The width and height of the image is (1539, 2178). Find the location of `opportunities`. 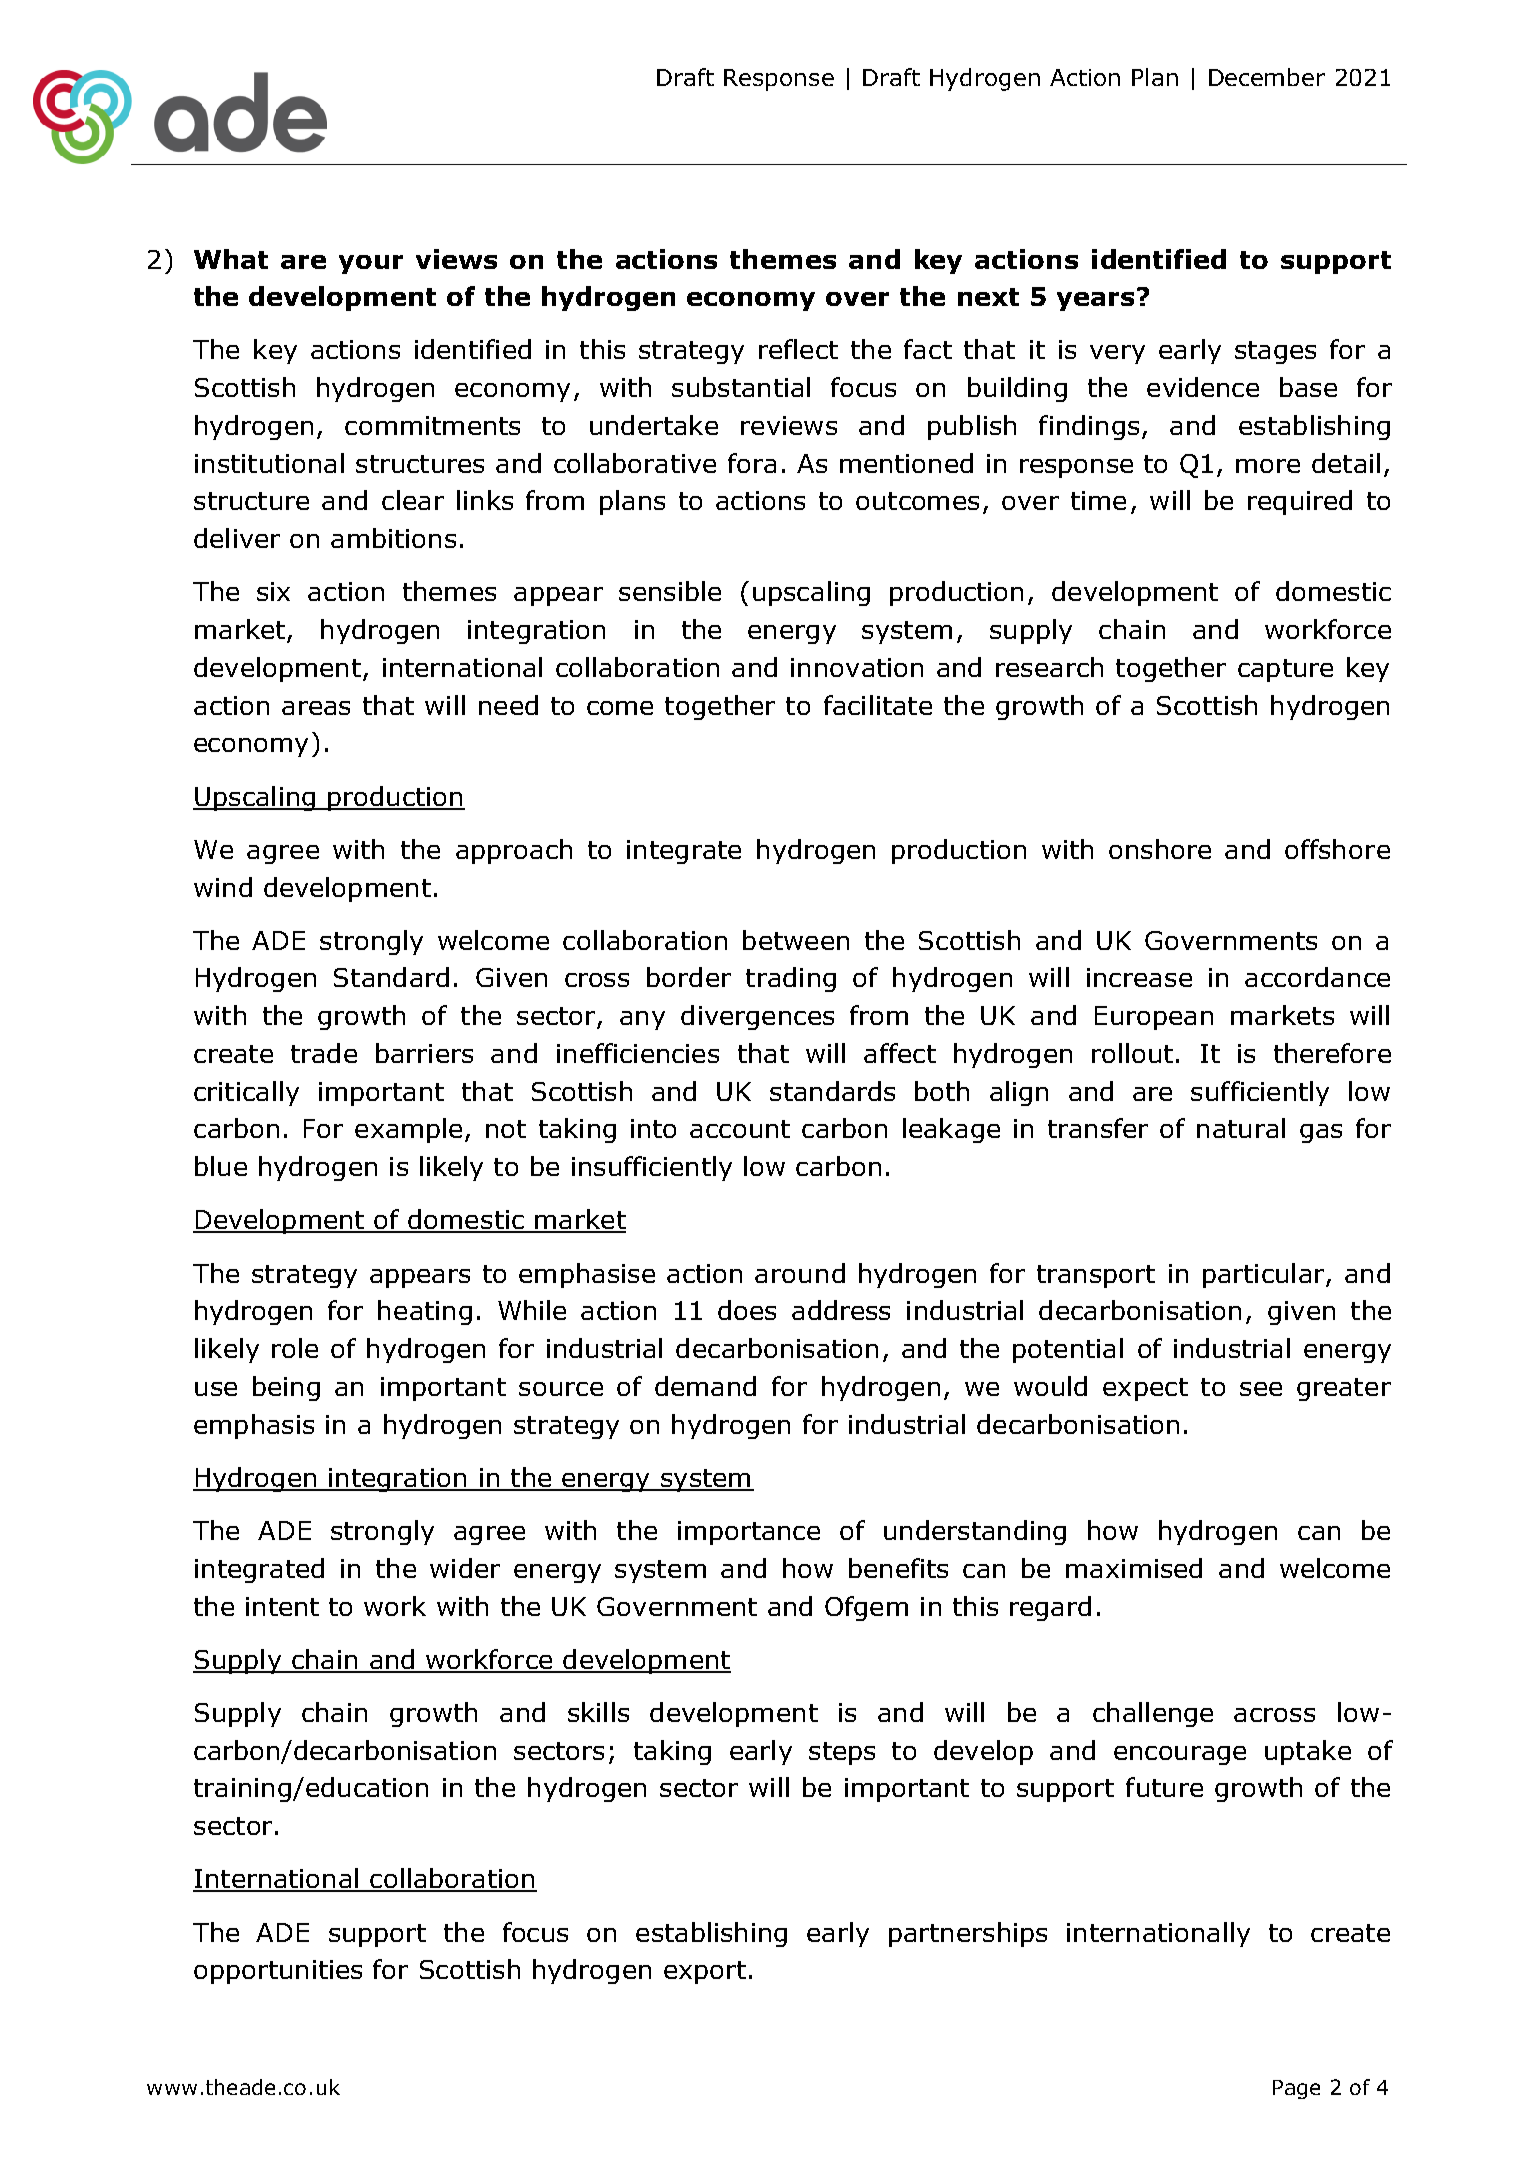

opportunities is located at coordinates (278, 1972).
